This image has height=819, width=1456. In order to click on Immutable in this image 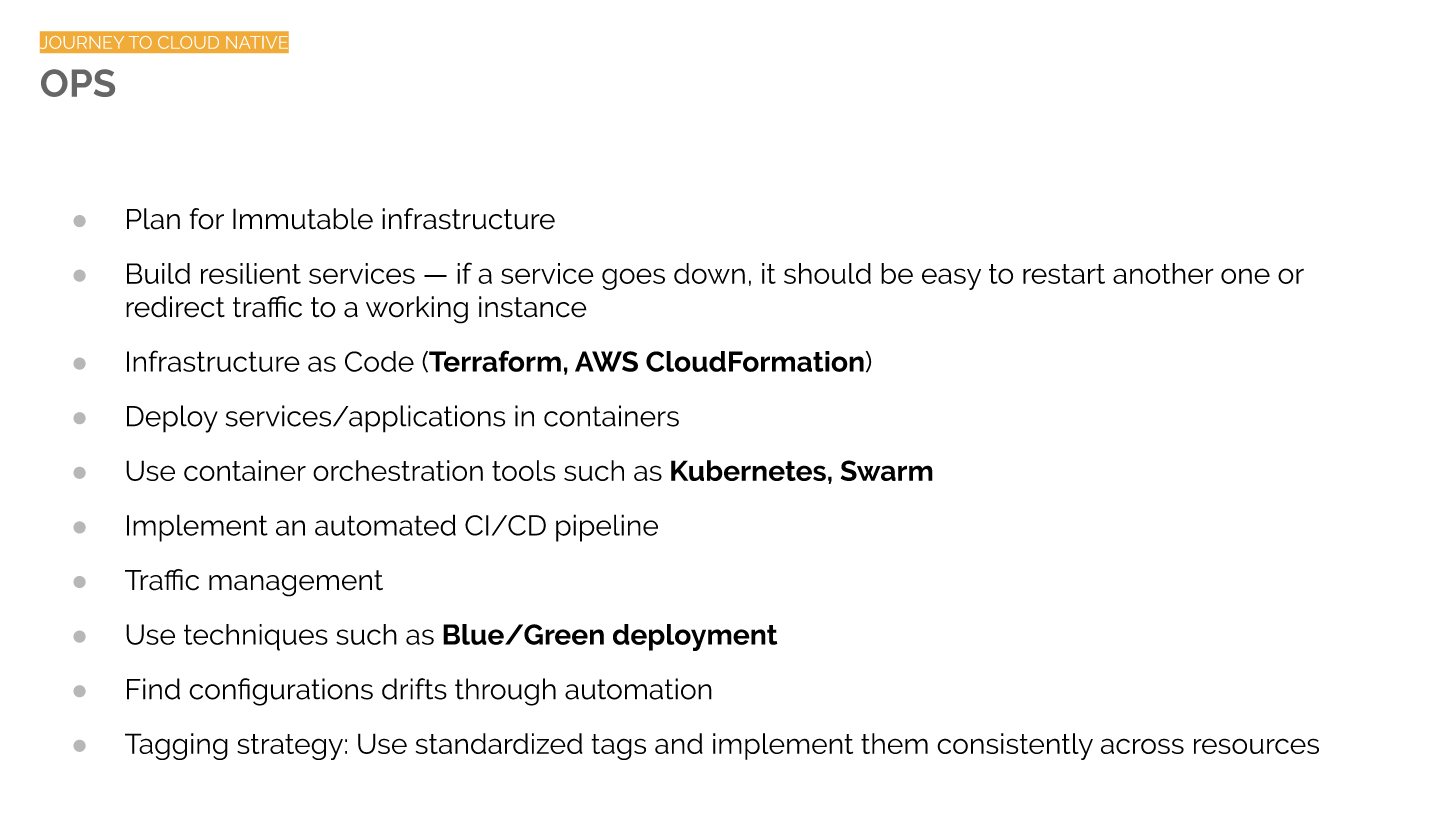, I will do `click(303, 219)`.
